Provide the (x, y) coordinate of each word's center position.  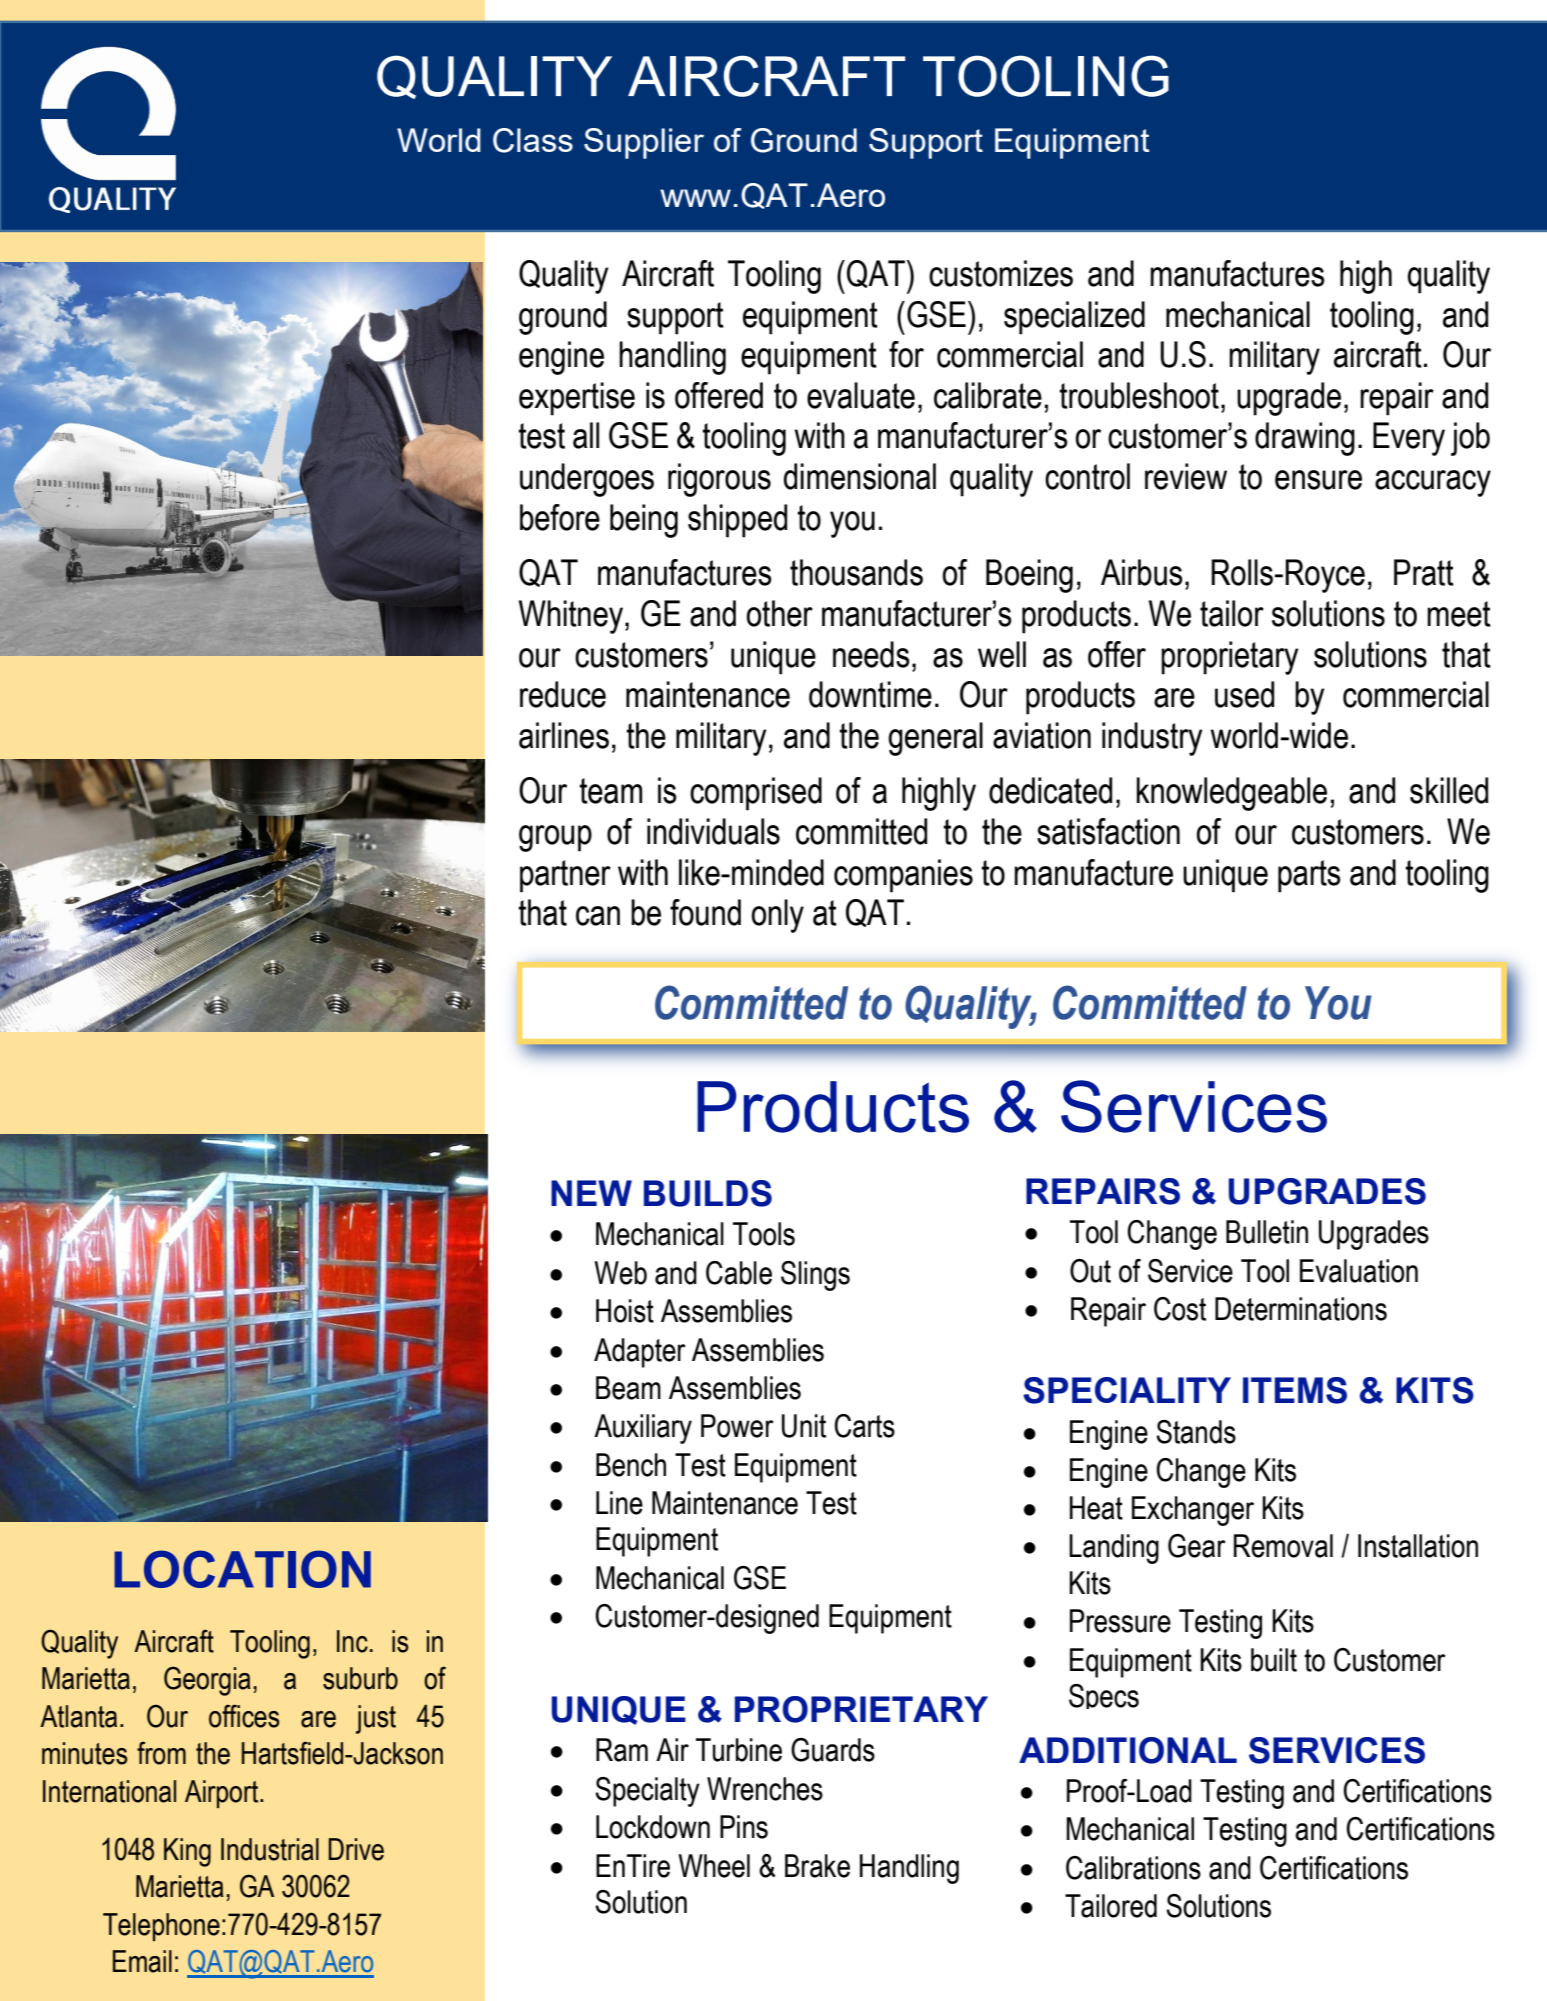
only (777, 916)
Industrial (270, 1849)
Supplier (644, 143)
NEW (591, 1193)
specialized (1074, 318)
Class (533, 140)
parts (1309, 876)
